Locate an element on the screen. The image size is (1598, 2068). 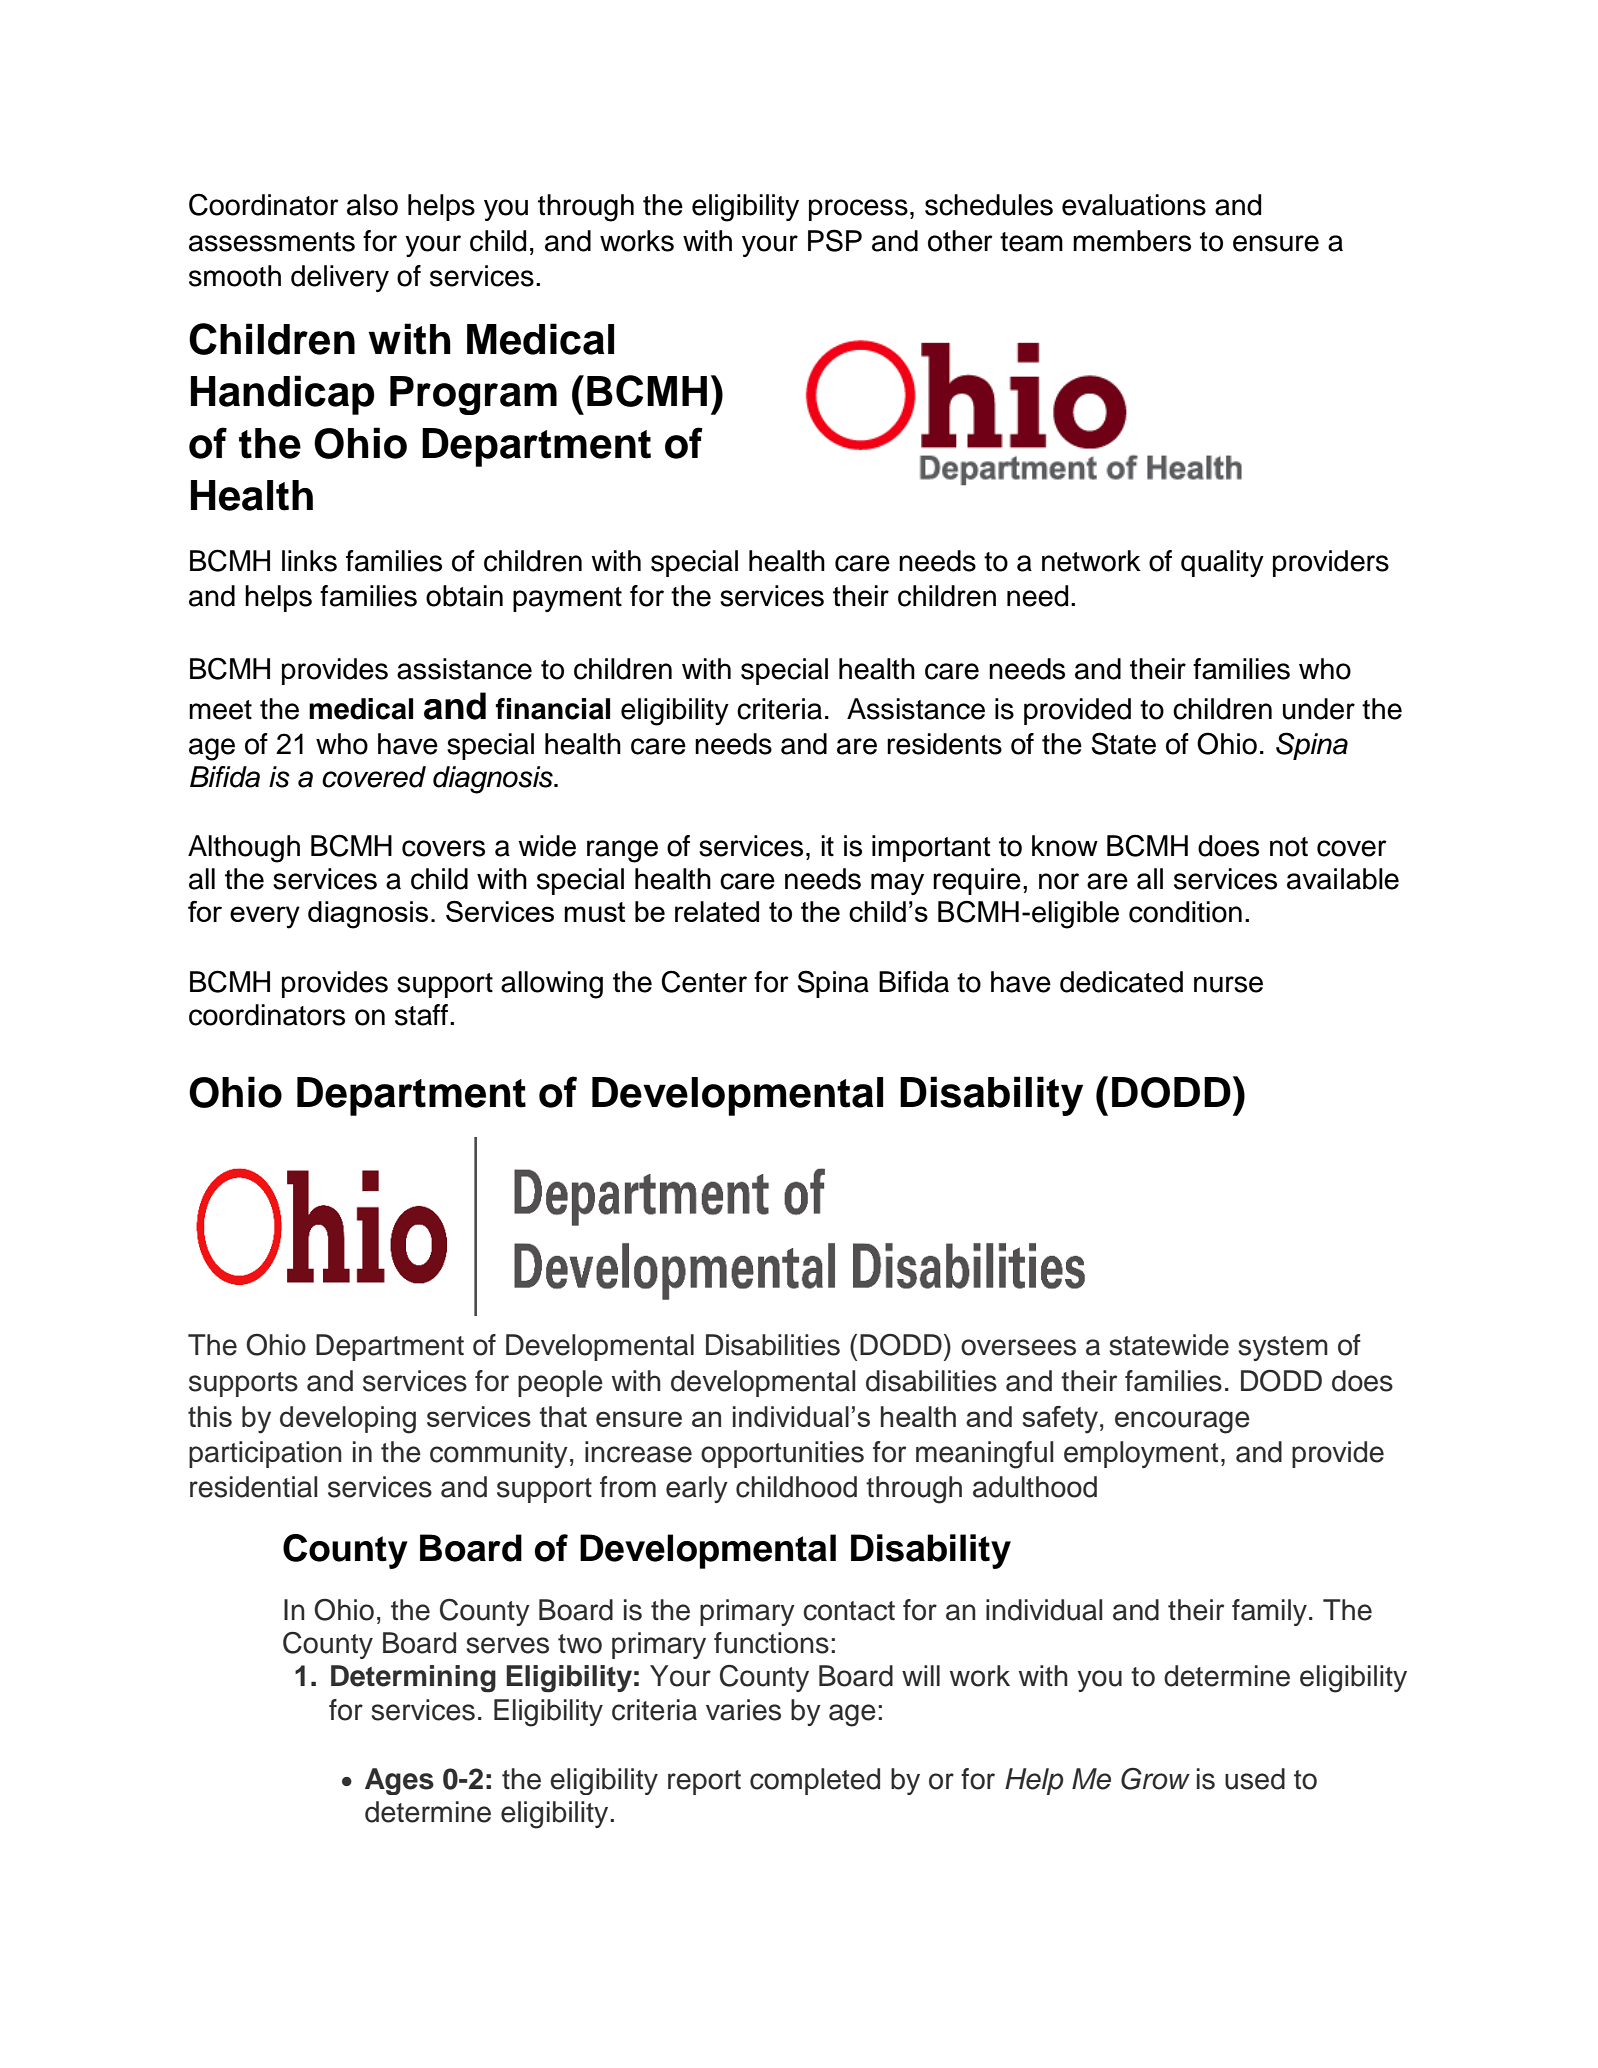
opportunities is located at coordinates (782, 1454).
